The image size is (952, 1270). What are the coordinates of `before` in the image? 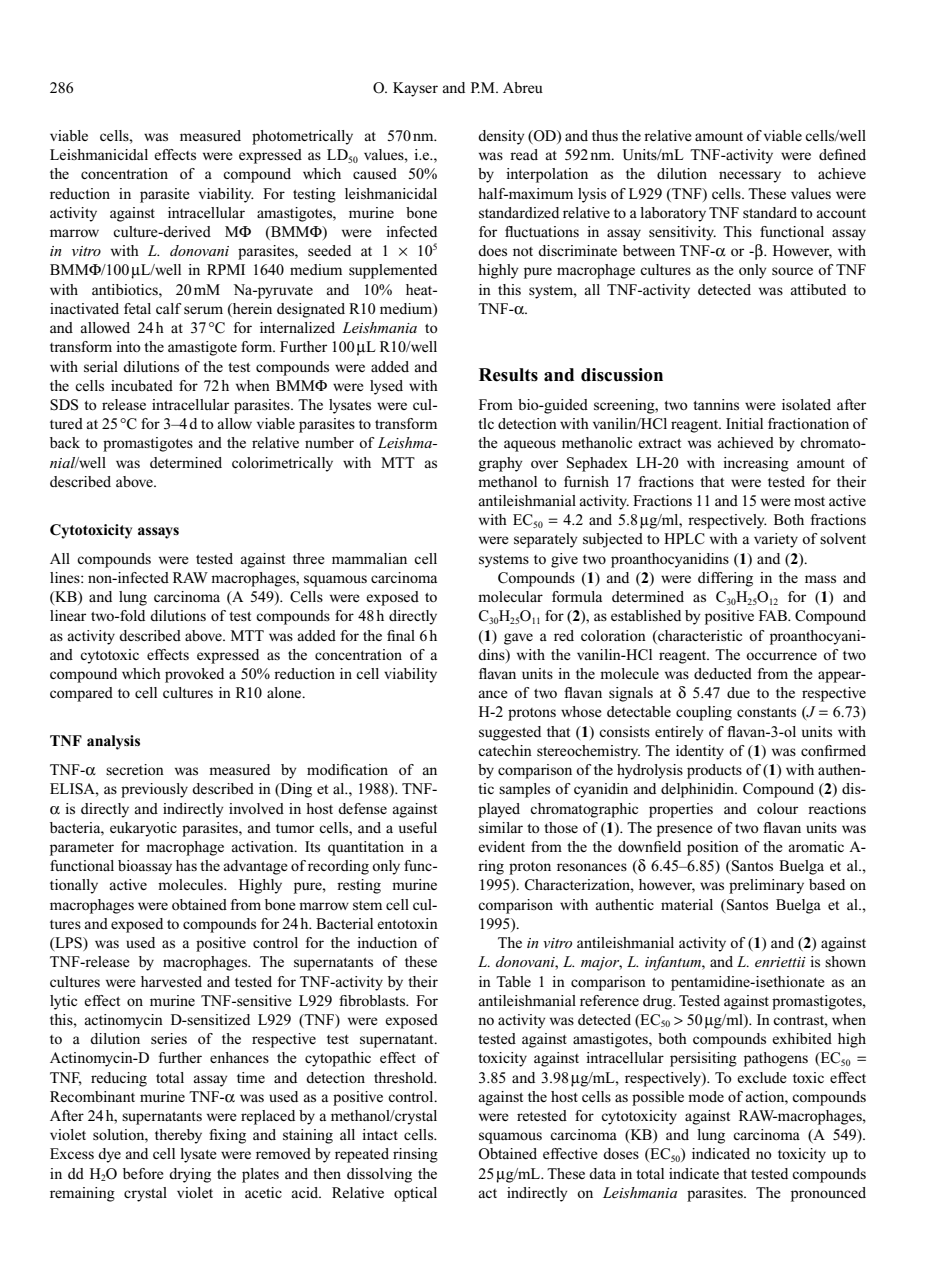 It's located at (143, 1173).
